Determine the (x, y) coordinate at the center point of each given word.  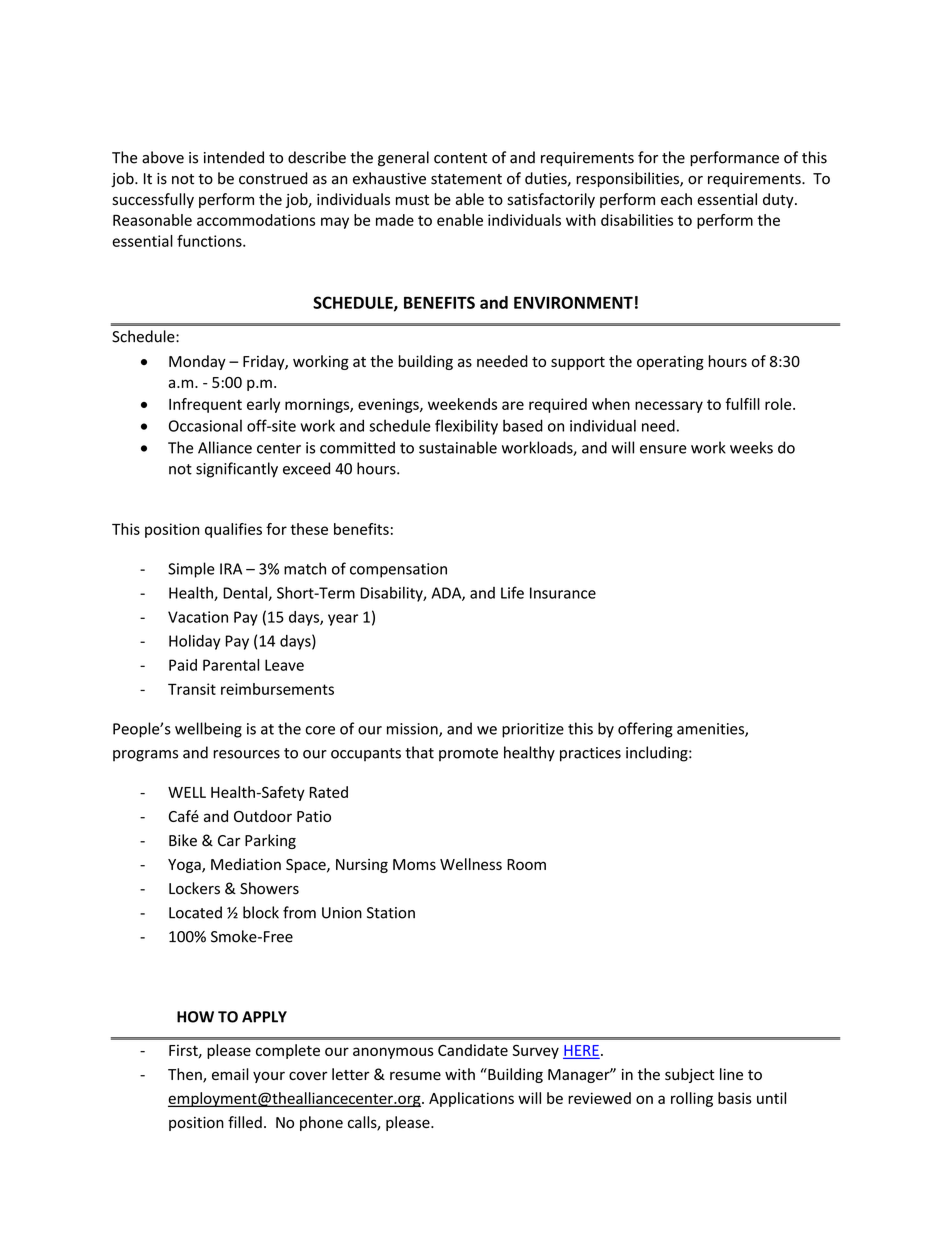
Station (391, 913)
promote (468, 755)
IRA (231, 569)
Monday (197, 362)
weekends (462, 404)
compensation (398, 570)
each (676, 199)
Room (526, 864)
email (230, 1074)
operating (670, 363)
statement (466, 179)
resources (246, 754)
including (658, 754)
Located (195, 912)
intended (234, 157)
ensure (663, 449)
